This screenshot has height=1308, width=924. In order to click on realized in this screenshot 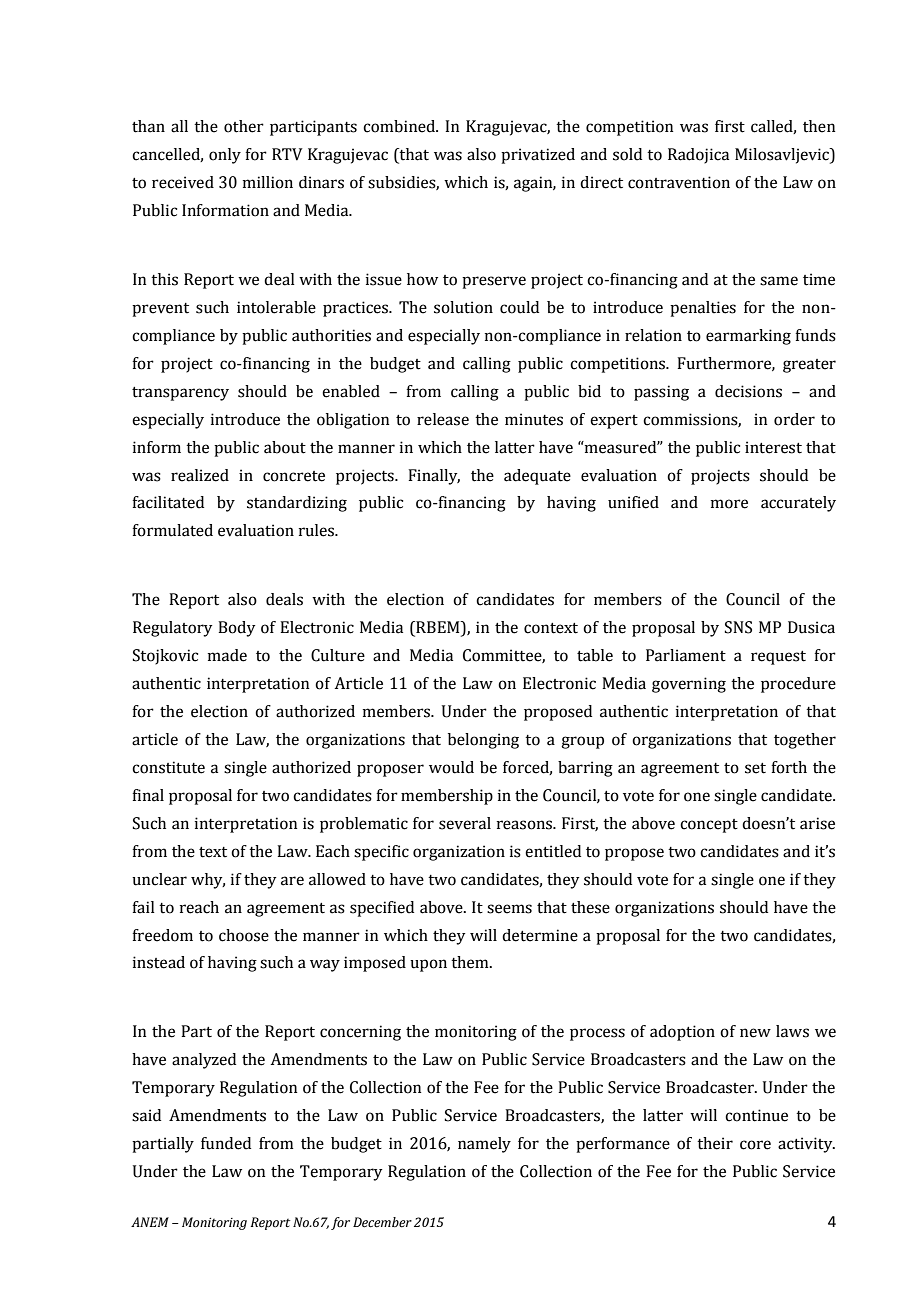, I will do `click(200, 475)`.
